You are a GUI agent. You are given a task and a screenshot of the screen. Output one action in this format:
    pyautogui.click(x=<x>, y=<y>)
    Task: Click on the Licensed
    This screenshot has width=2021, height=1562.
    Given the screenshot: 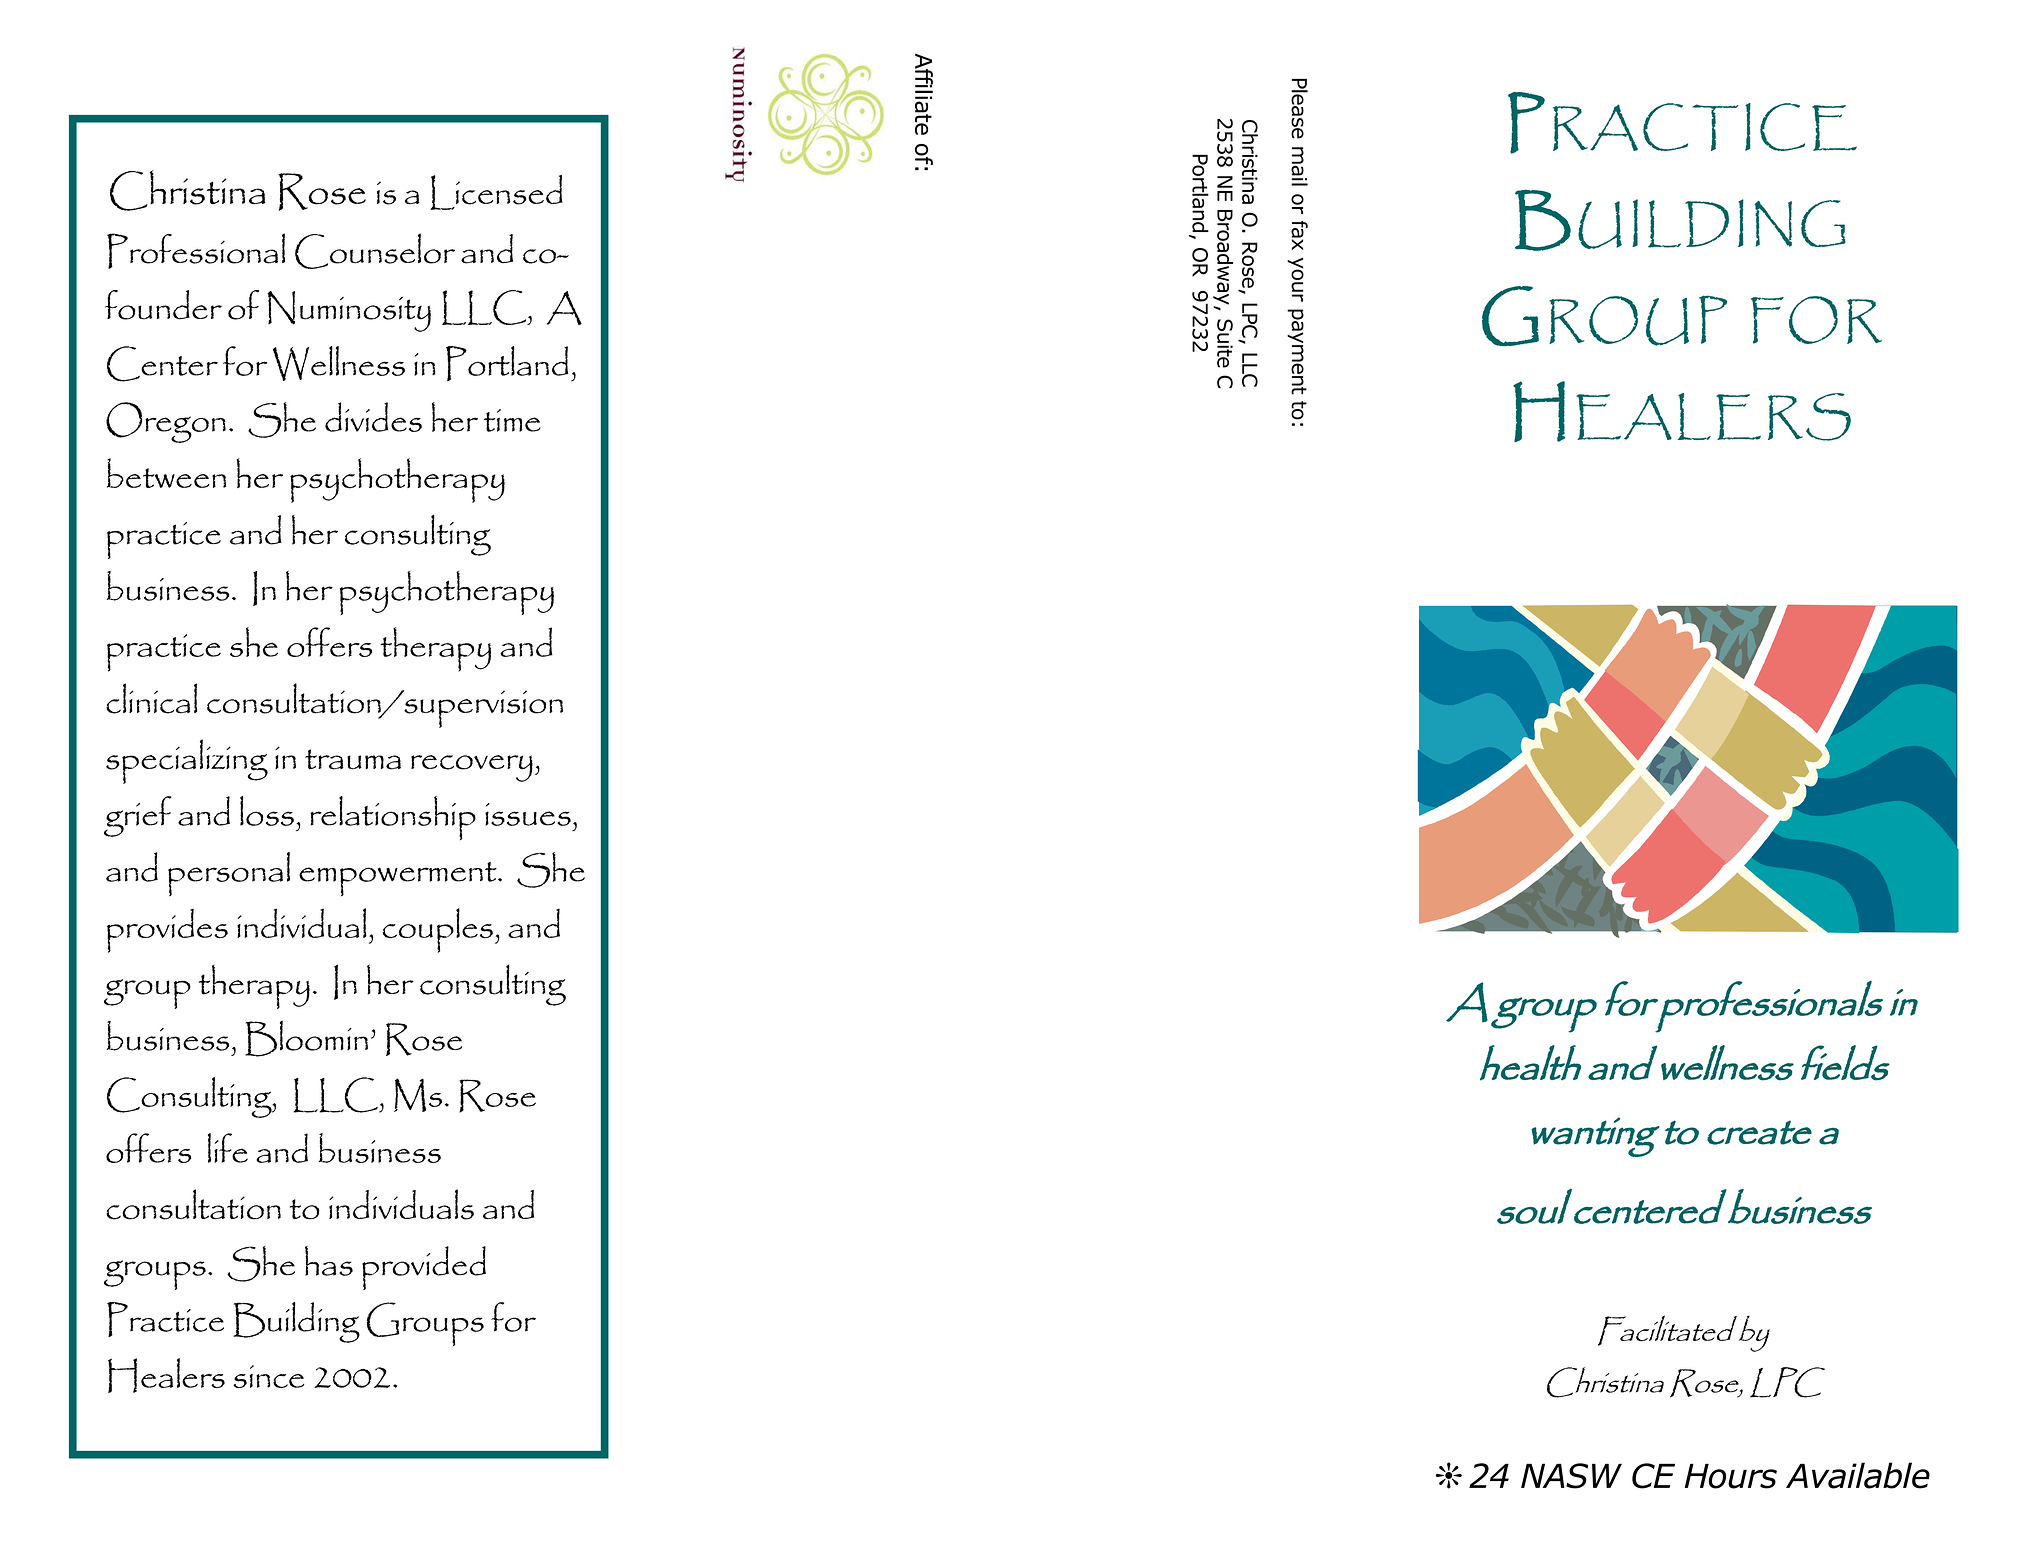 What is the action you would take?
    pyautogui.click(x=496, y=192)
